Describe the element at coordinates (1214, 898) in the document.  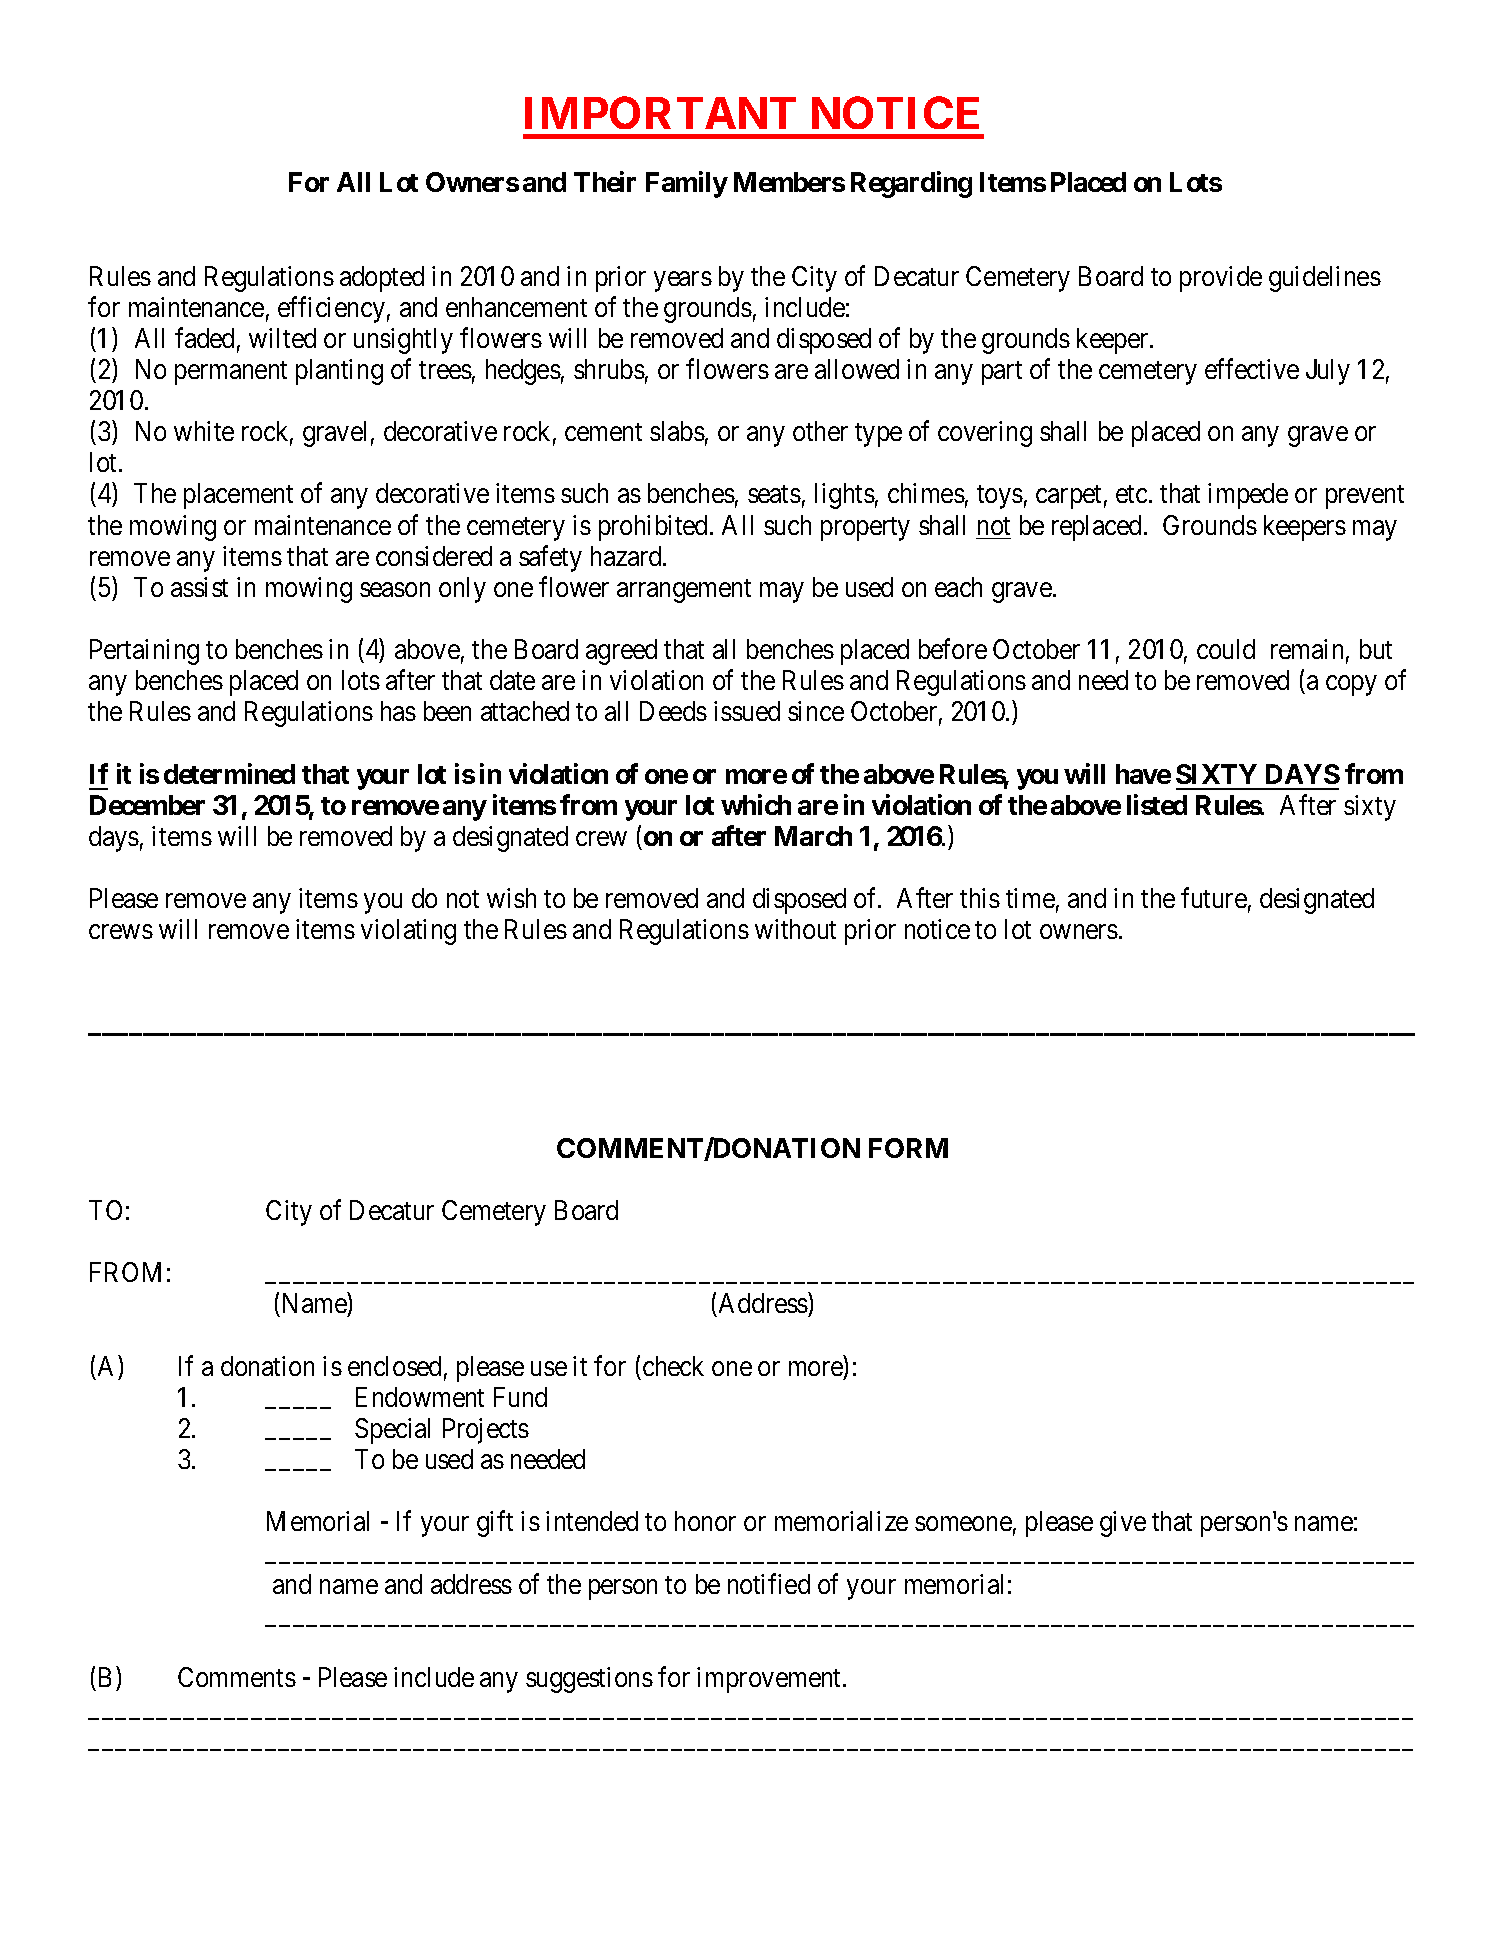
I see `future` at that location.
